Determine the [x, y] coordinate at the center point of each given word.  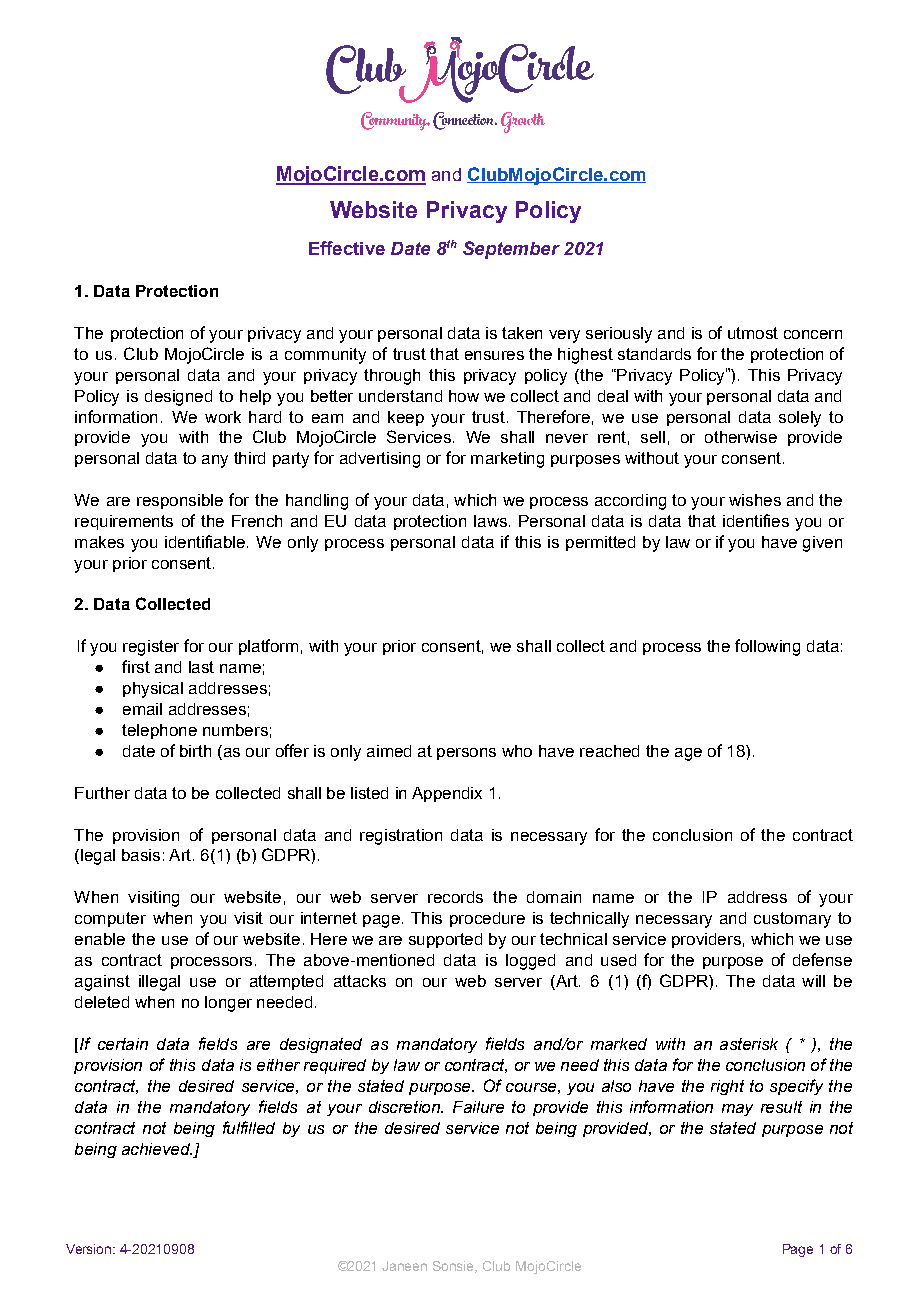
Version [90, 1249]
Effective [347, 248]
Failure [478, 1107]
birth [195, 751]
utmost [753, 333]
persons [466, 754]
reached [609, 751]
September [511, 250]
